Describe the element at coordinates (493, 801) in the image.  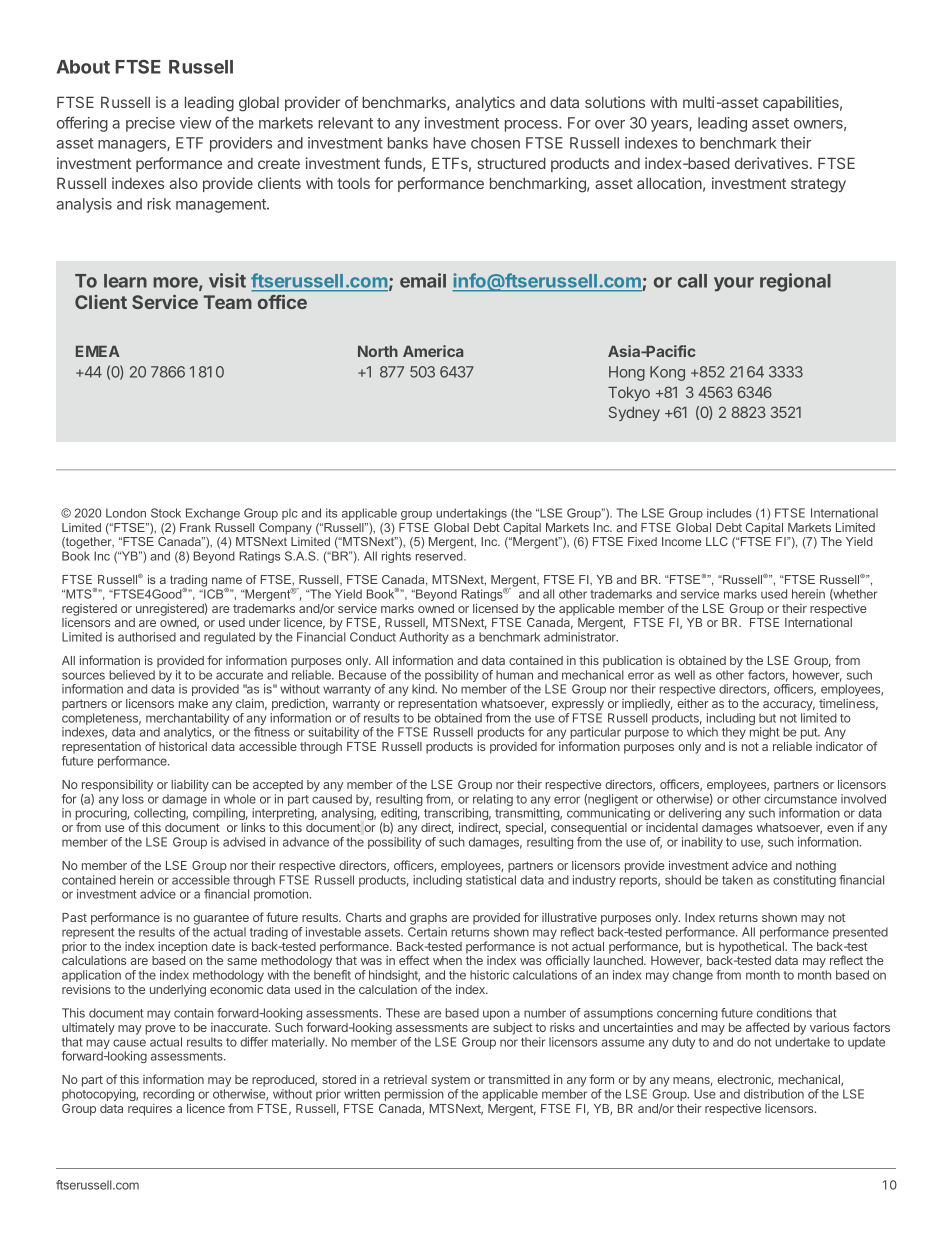
I see `relating` at that location.
